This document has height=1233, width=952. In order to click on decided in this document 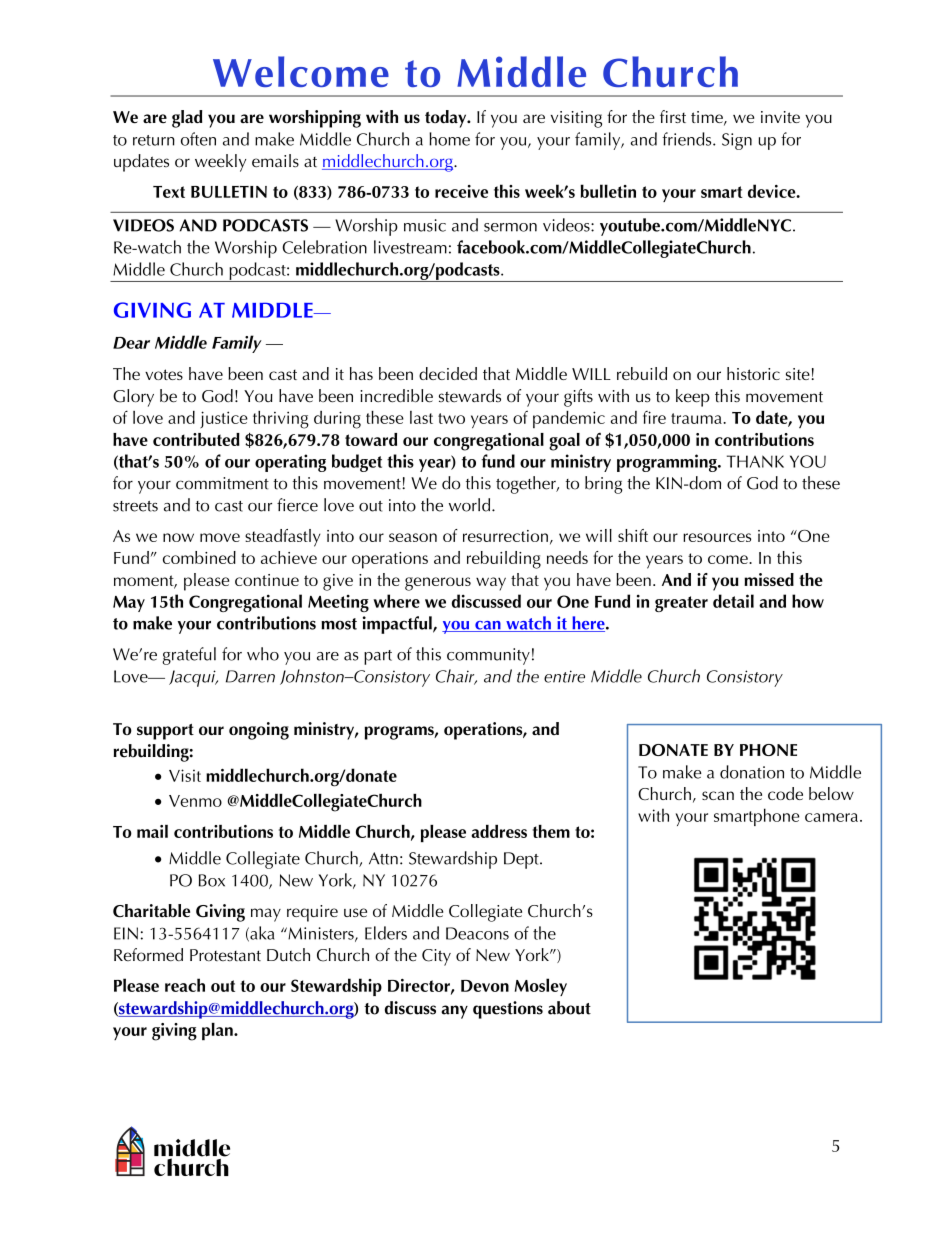, I will do `click(448, 373)`.
